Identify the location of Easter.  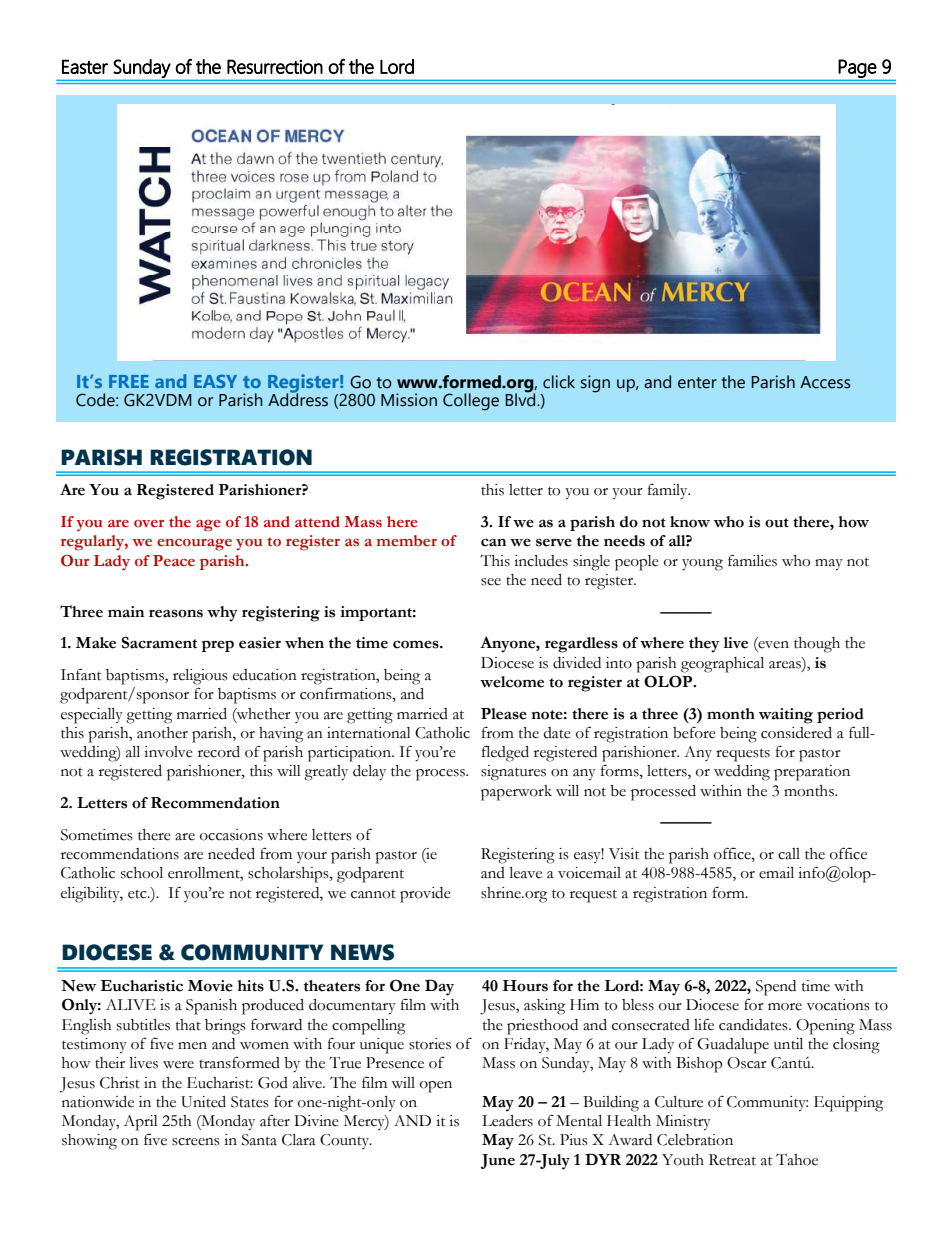
(85, 66).
